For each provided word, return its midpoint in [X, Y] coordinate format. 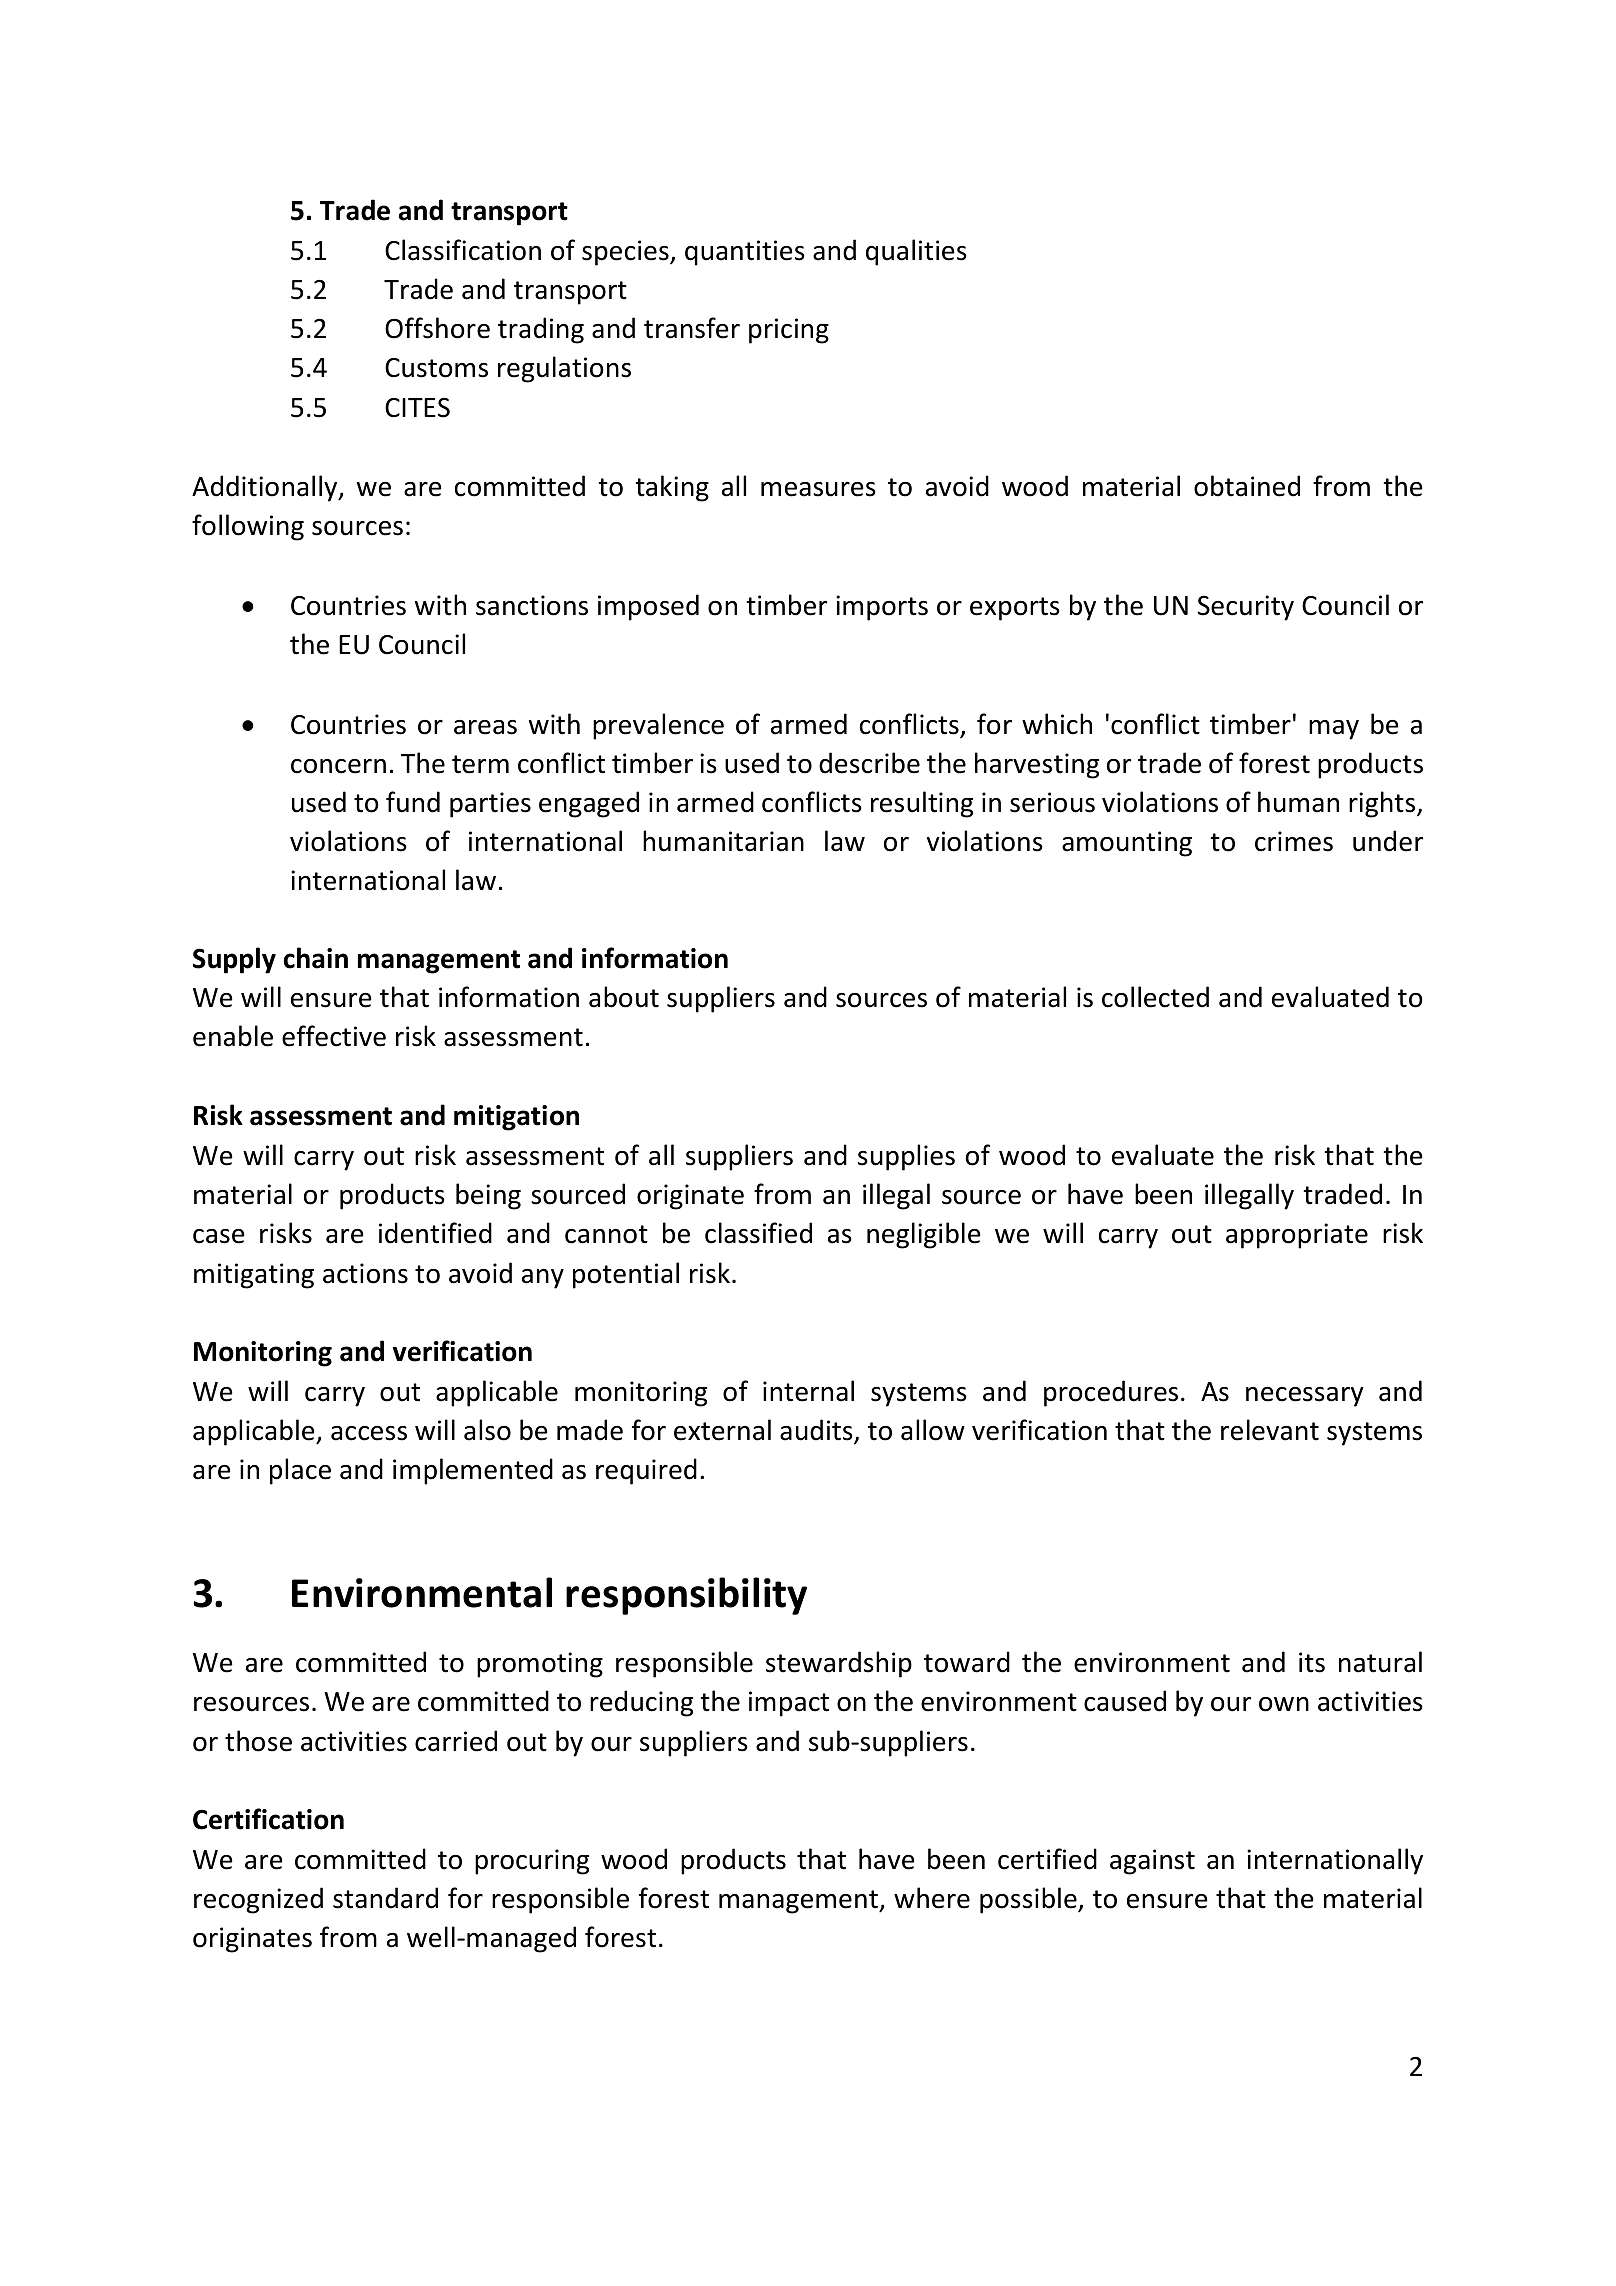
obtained [1247, 486]
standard [385, 1898]
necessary [1305, 1397]
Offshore [437, 328]
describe [869, 763]
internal [808, 1391]
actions [365, 1273]
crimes [1294, 841]
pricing [789, 331]
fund [413, 802]
